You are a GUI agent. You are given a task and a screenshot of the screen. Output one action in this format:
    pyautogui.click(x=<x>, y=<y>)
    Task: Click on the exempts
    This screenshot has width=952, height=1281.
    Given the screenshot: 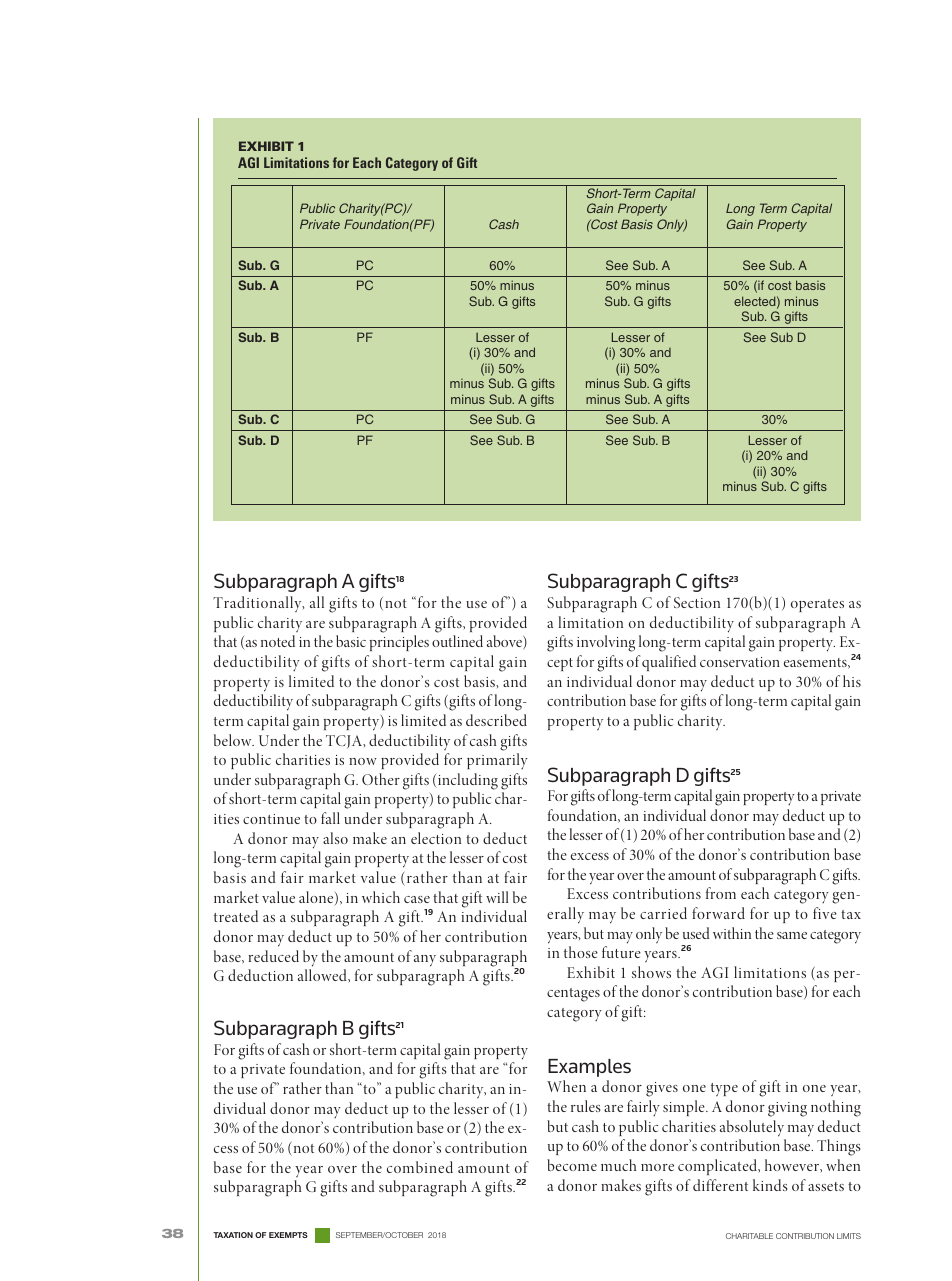 What is the action you would take?
    pyautogui.click(x=288, y=1235)
